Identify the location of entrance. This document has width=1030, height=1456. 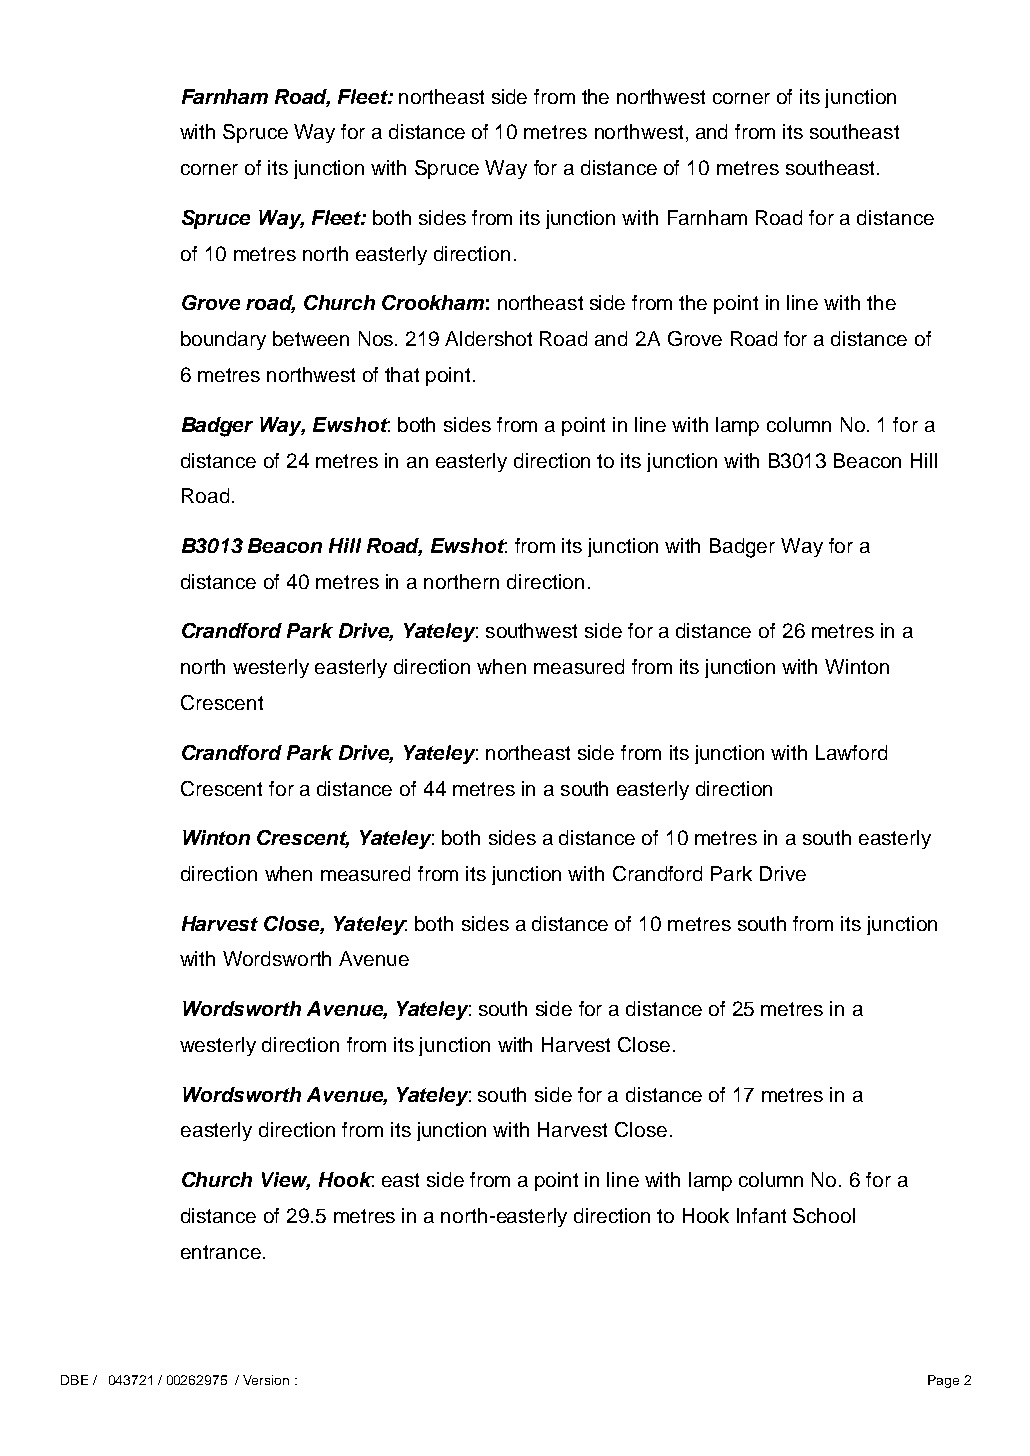
(221, 1252).
